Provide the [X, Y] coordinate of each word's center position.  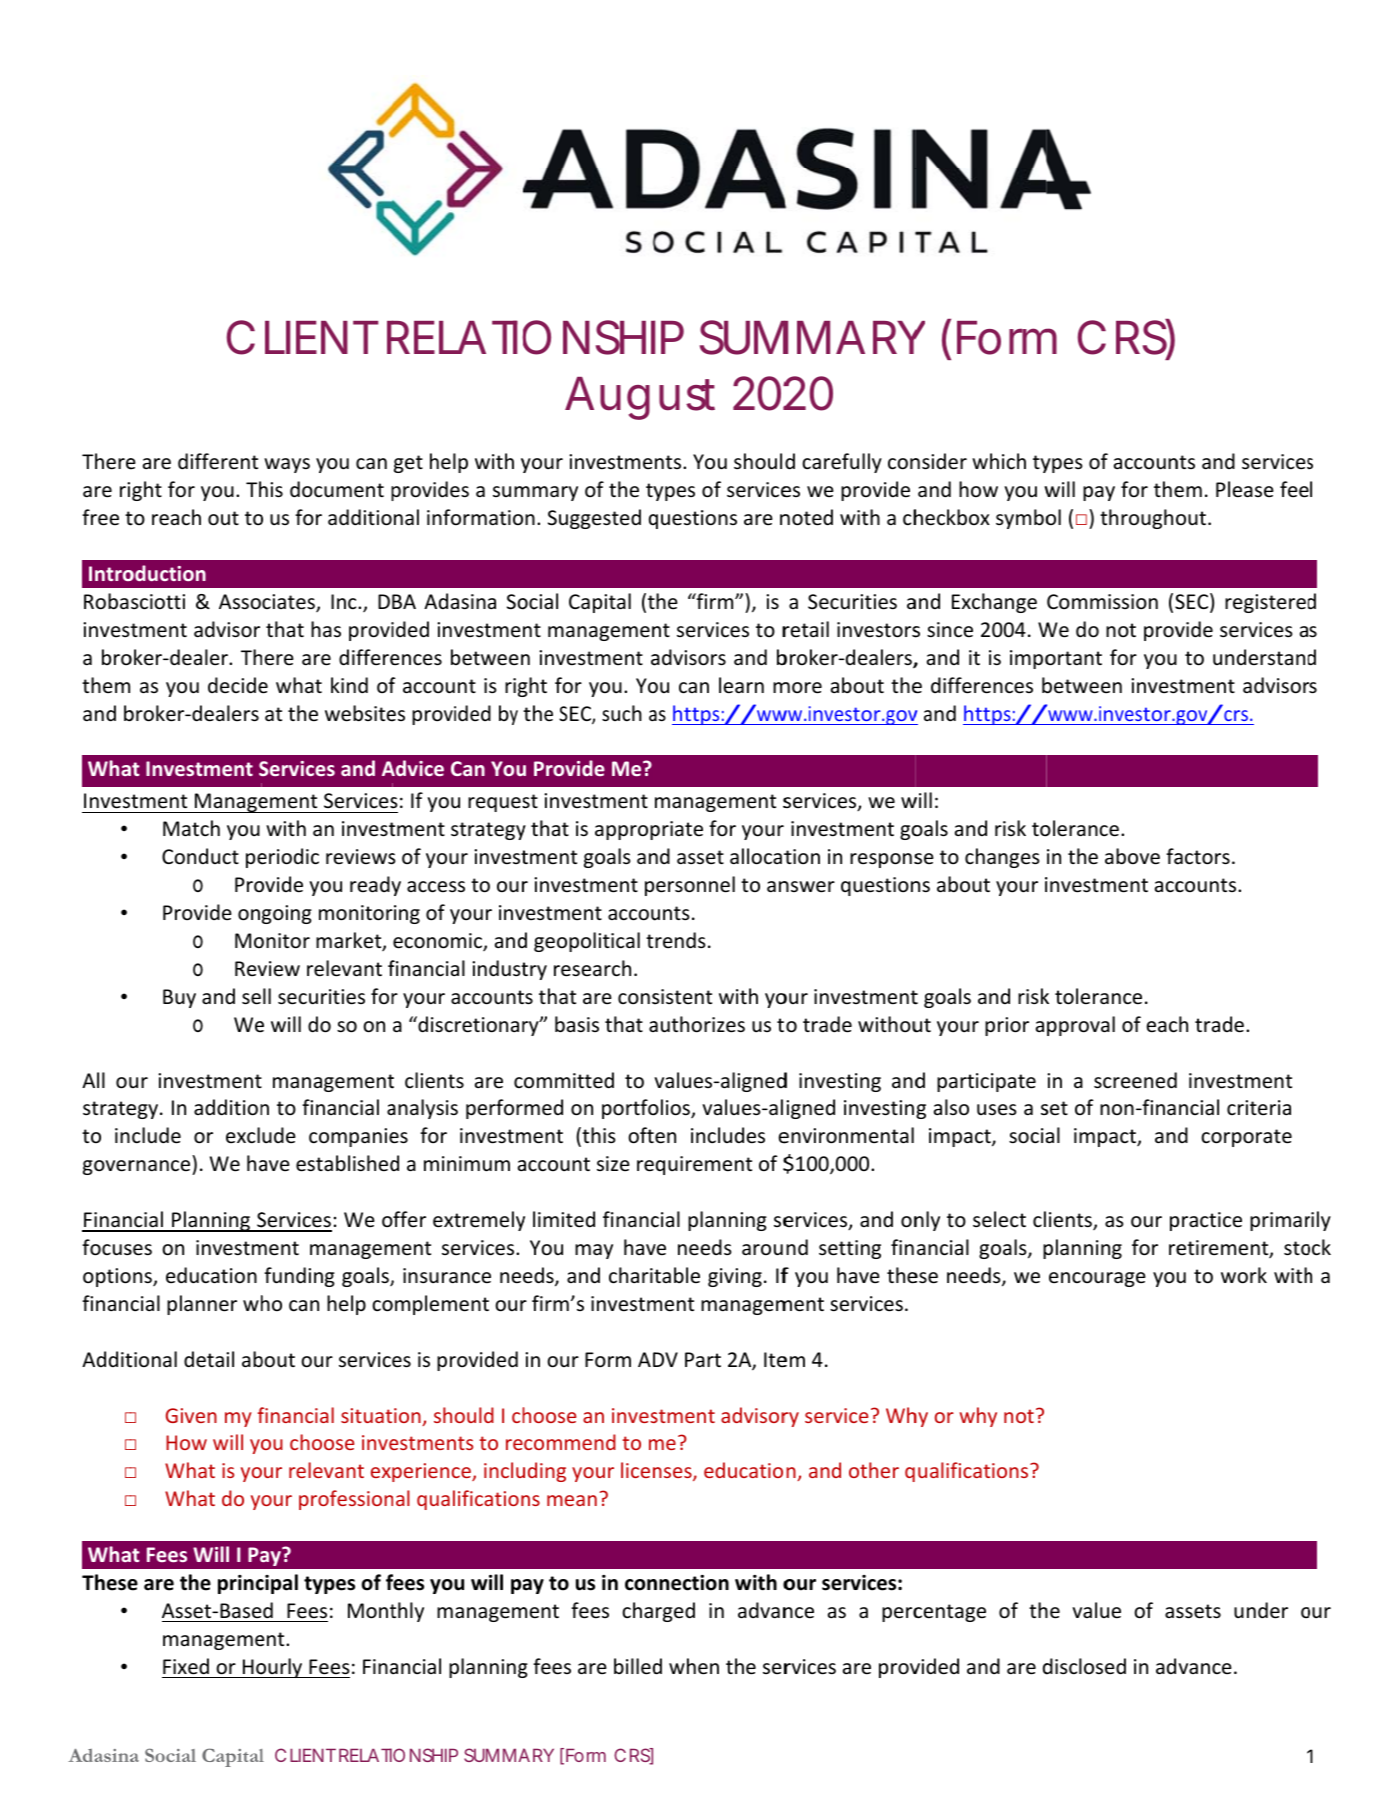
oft [641, 1135]
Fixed [186, 1666]
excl [243, 1135]
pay [1099, 493]
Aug [607, 398]
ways [287, 465]
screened [1135, 1080]
